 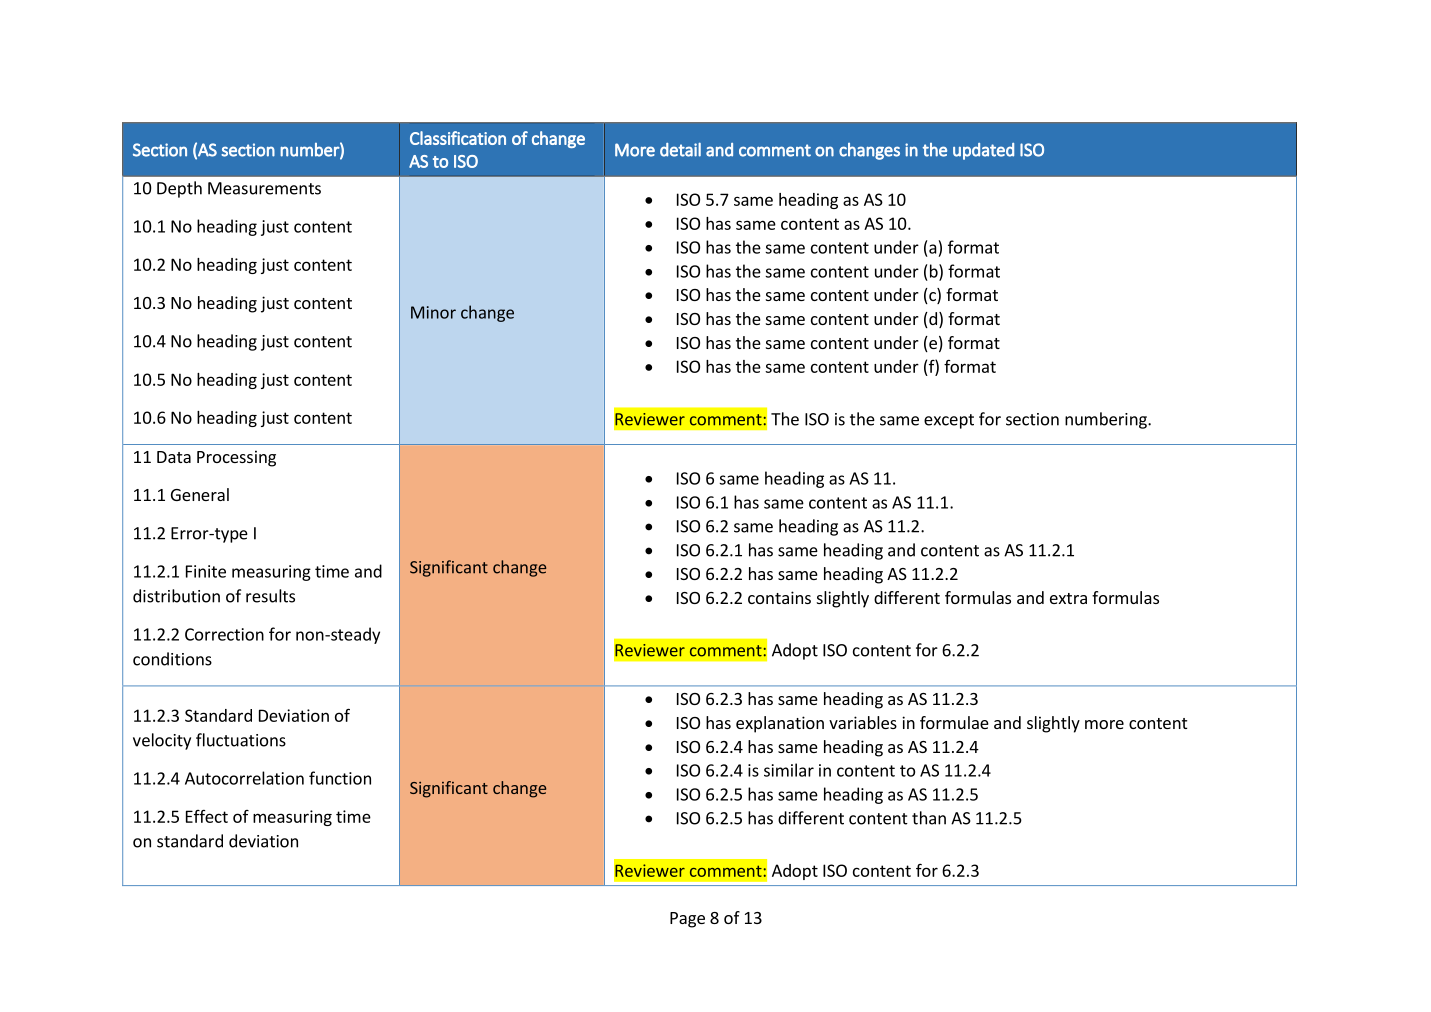 I want to click on Measurements, so click(x=264, y=188).
